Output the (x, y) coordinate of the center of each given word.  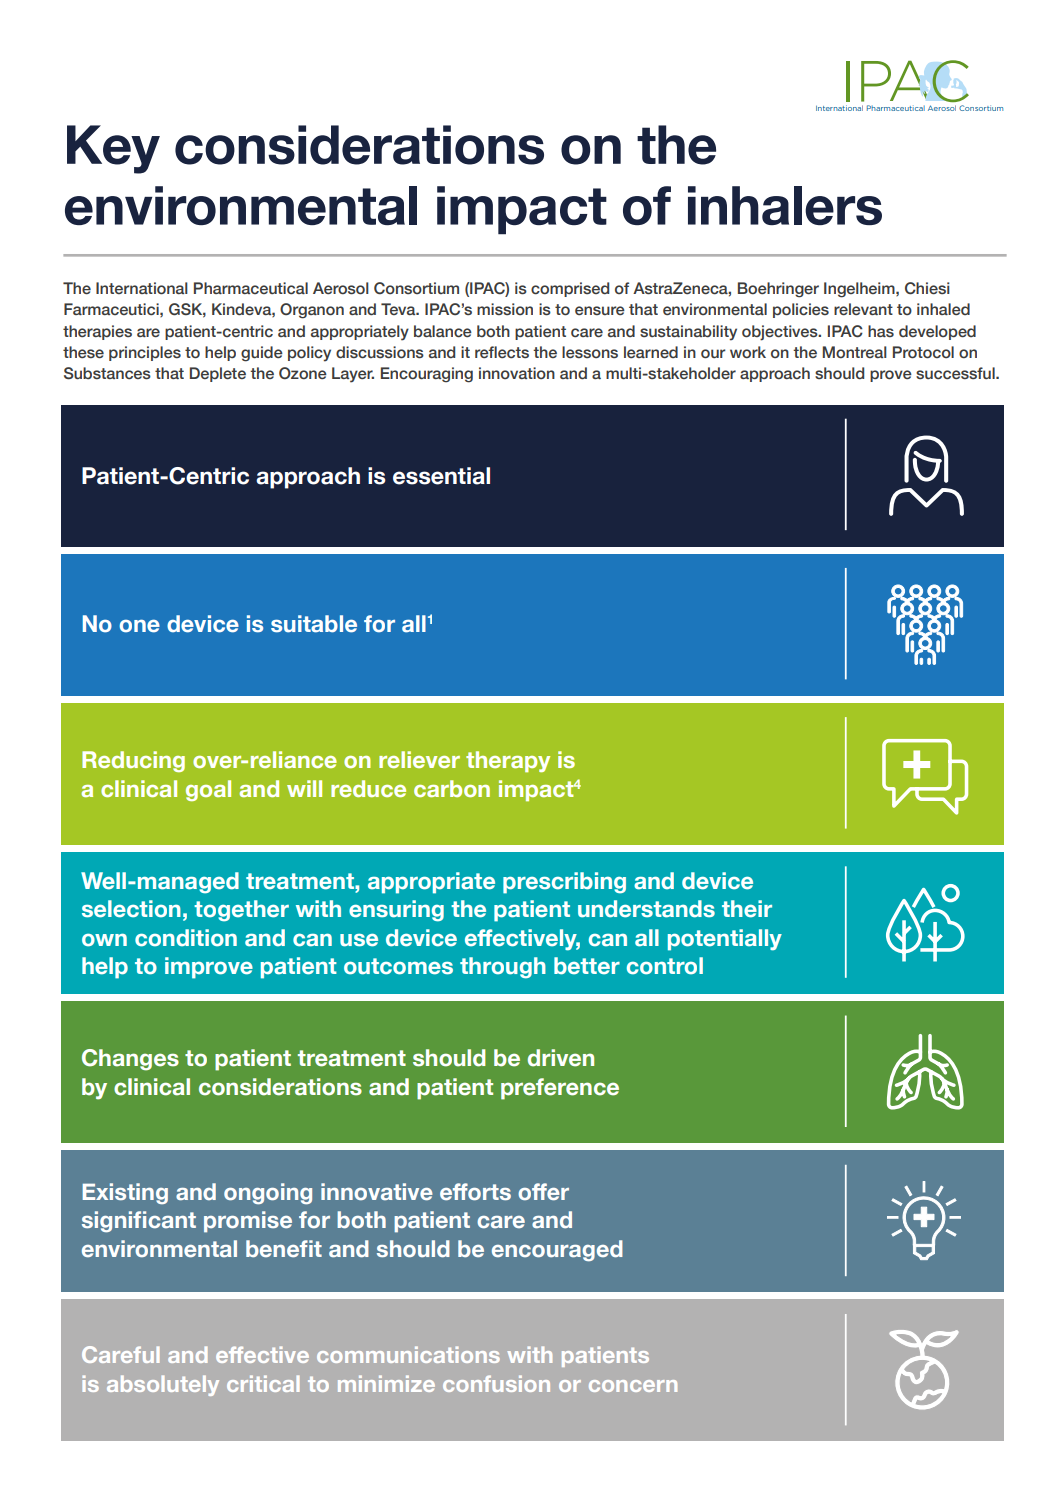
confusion (496, 1383)
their (747, 909)
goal (208, 790)
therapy (508, 761)
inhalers (785, 205)
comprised (570, 289)
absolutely (163, 1385)
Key (113, 149)
